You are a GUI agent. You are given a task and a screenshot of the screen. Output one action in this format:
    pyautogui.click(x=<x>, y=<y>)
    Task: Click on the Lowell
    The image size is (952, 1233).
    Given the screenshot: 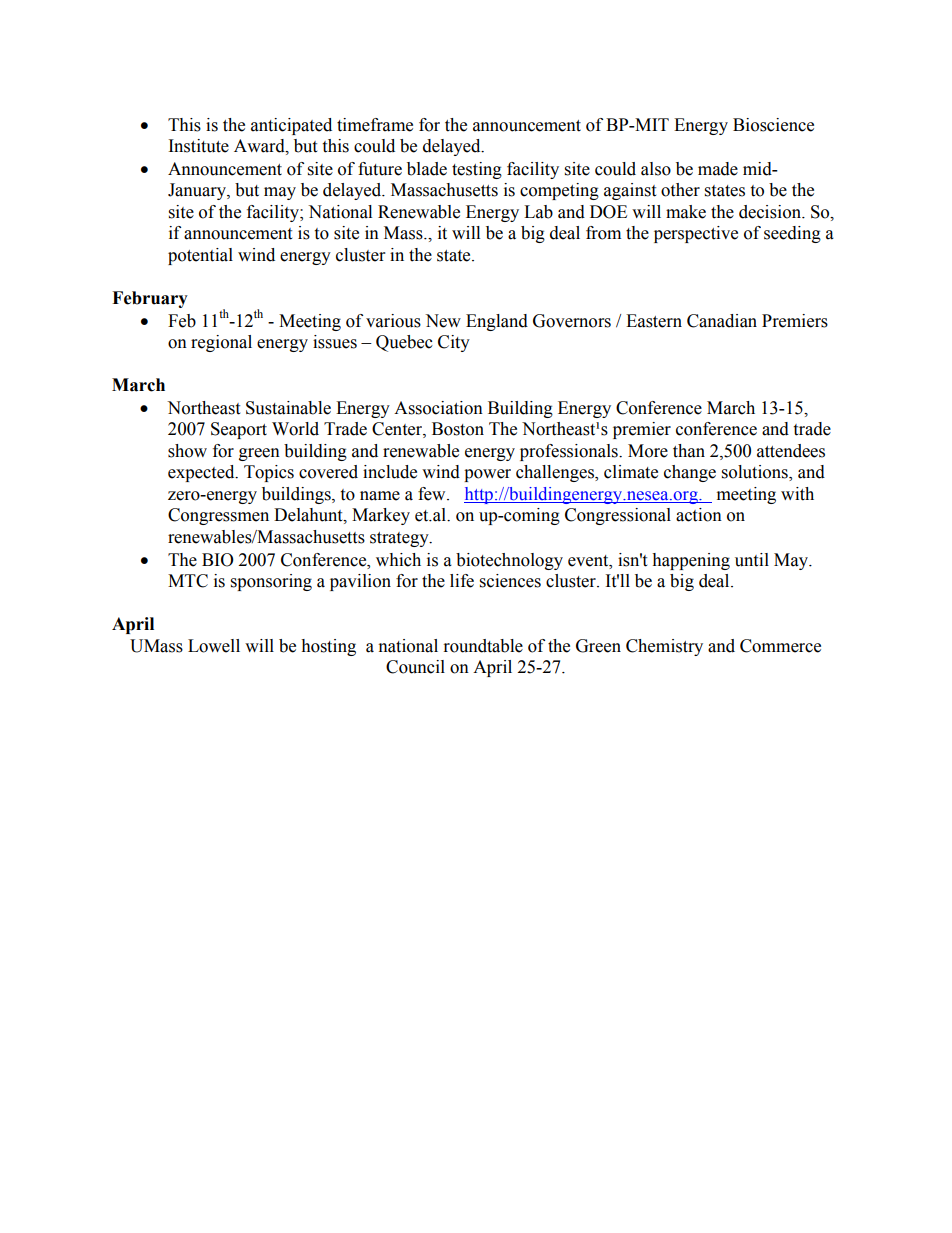 What is the action you would take?
    pyautogui.click(x=214, y=646)
